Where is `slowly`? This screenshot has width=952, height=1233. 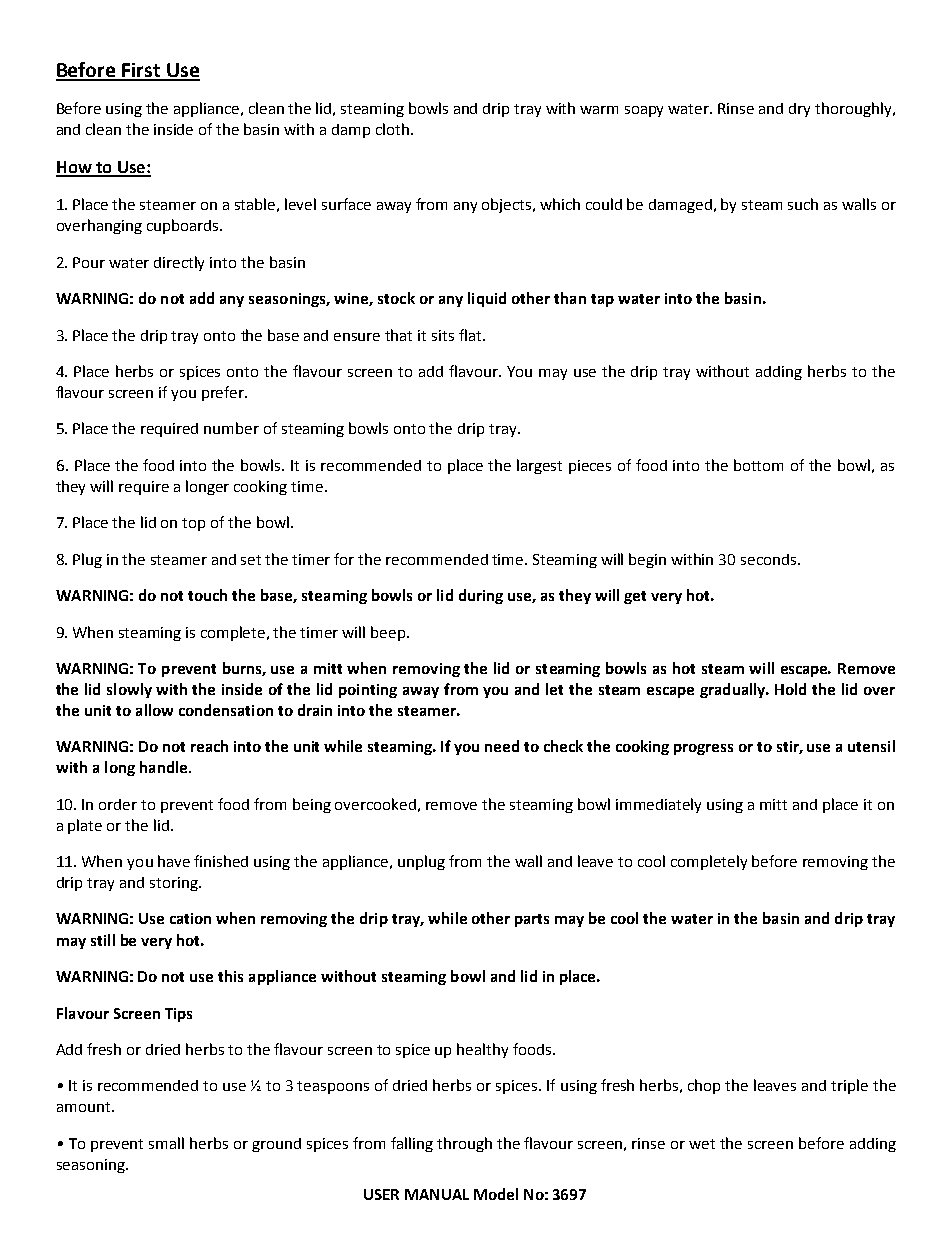
slowly is located at coordinates (129, 690).
